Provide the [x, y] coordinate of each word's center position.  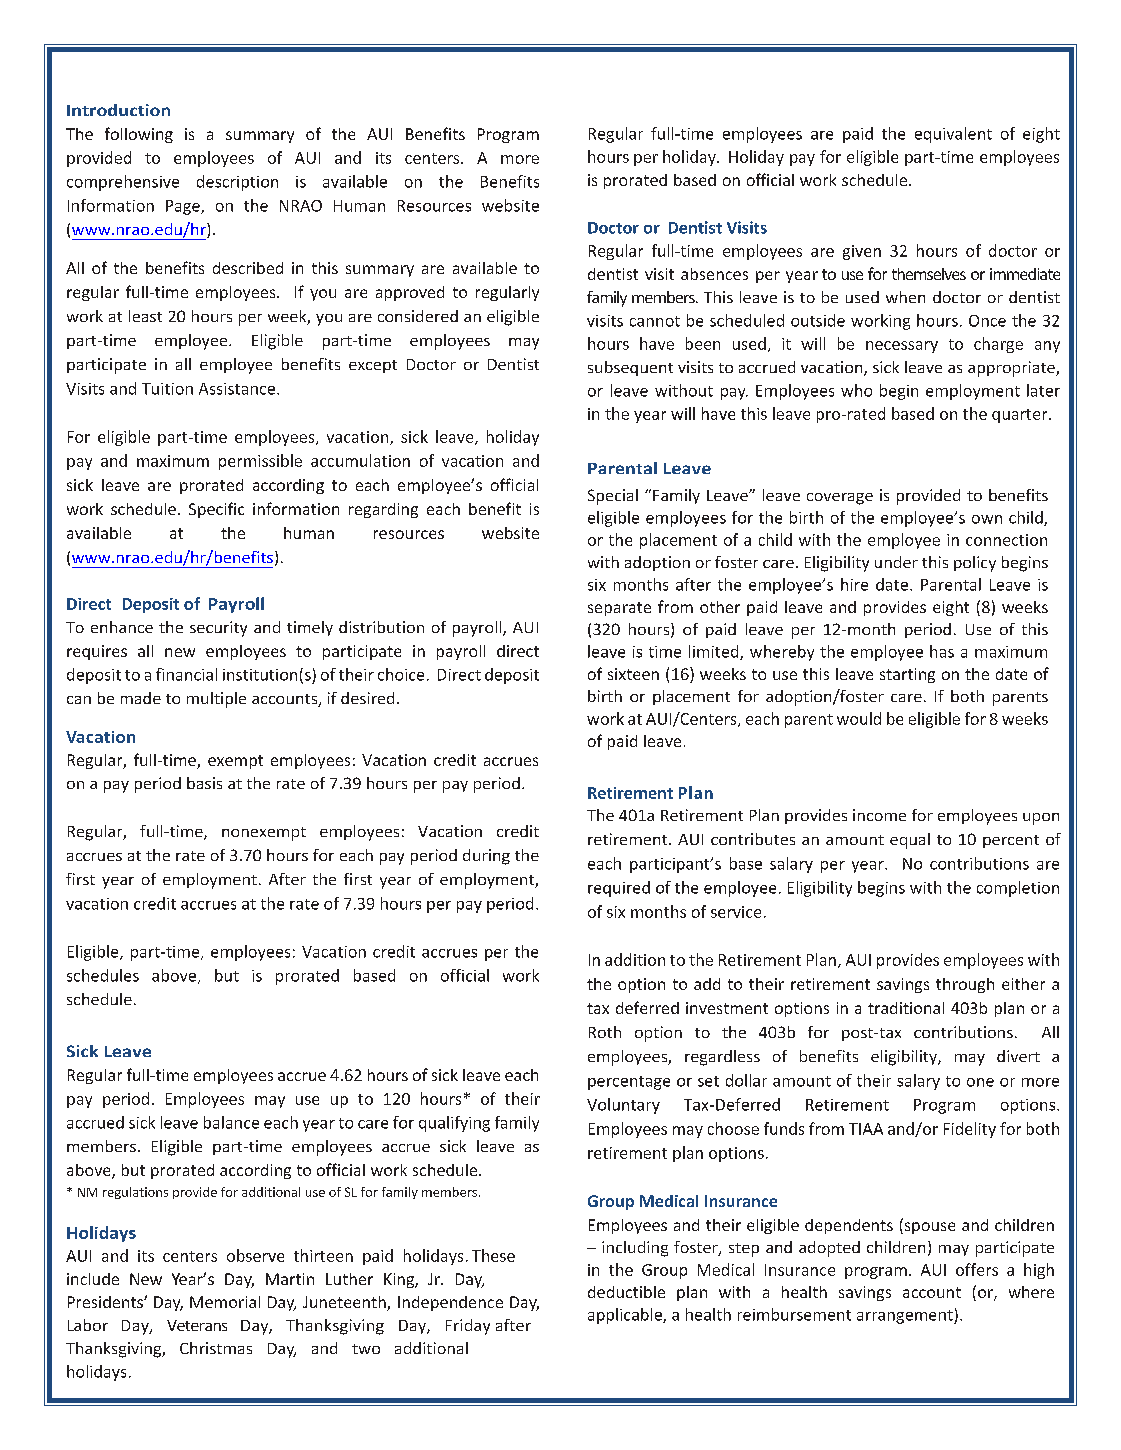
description [237, 183]
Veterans [197, 1325]
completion [1018, 889]
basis [204, 783]
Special [613, 497]
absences [714, 274]
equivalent [953, 135]
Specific [216, 510]
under [896, 562]
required [619, 889]
